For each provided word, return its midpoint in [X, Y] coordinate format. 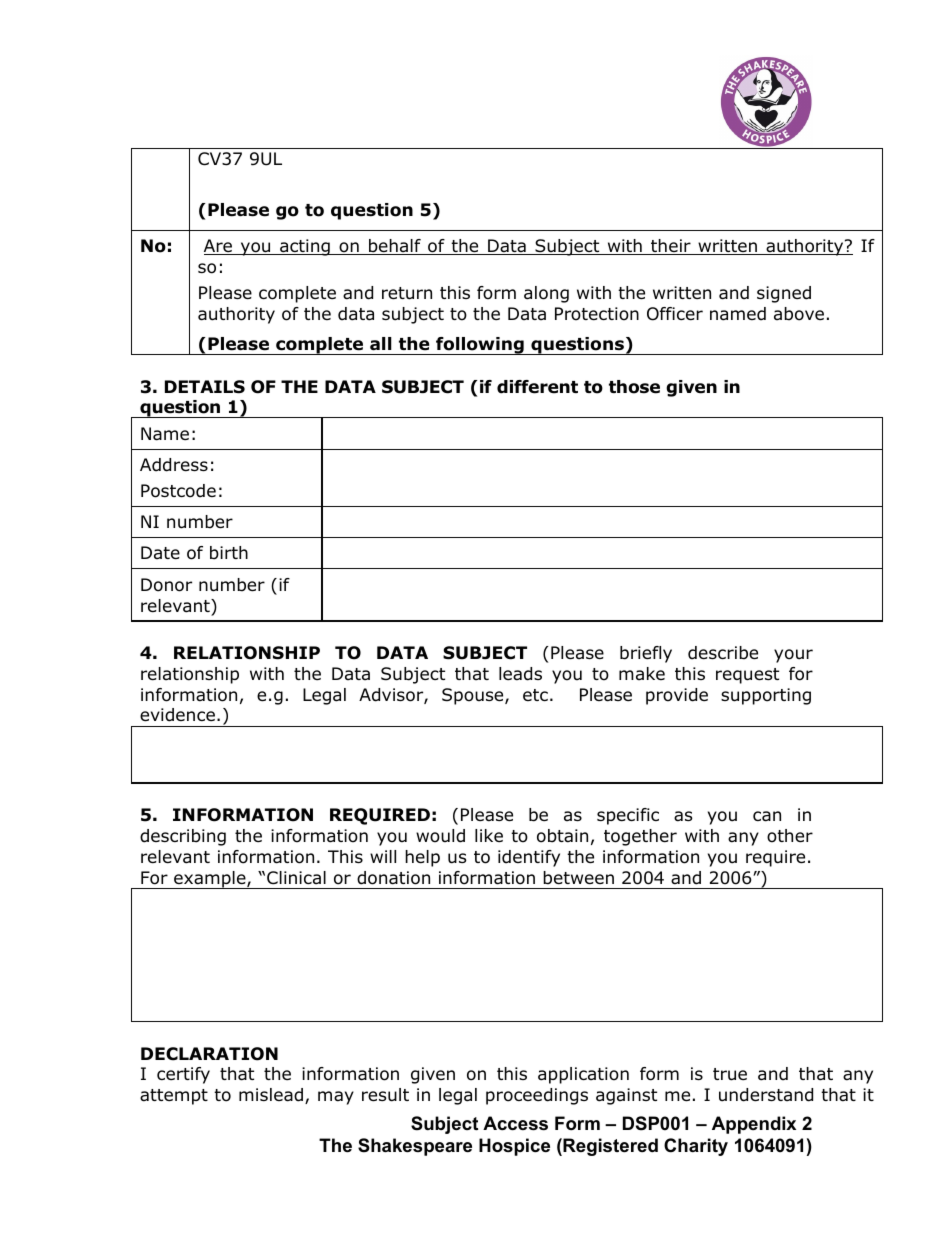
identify [529, 858]
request [747, 676]
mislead [271, 1095]
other [790, 836]
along [546, 294]
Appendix [754, 1125]
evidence [177, 715]
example [210, 880]
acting [305, 247]
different [537, 387]
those [634, 387]
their [671, 247]
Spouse [474, 696]
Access [515, 1123]
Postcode [178, 491]
